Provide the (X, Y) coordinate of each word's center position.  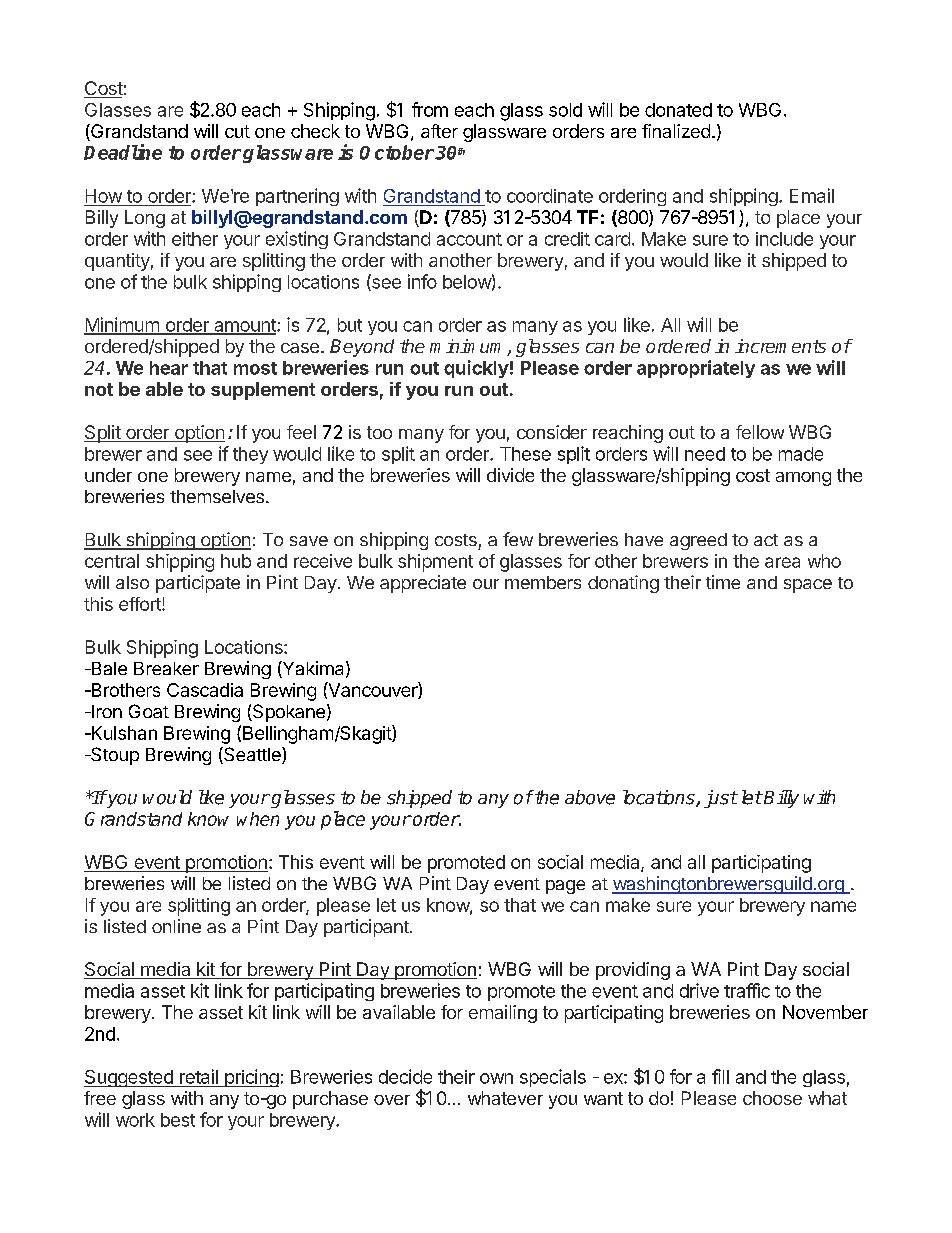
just (721, 799)
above (590, 797)
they (250, 455)
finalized (676, 131)
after (439, 131)
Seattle (252, 755)
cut (237, 131)
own (496, 1078)
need (705, 454)
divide (510, 475)
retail (199, 1076)
